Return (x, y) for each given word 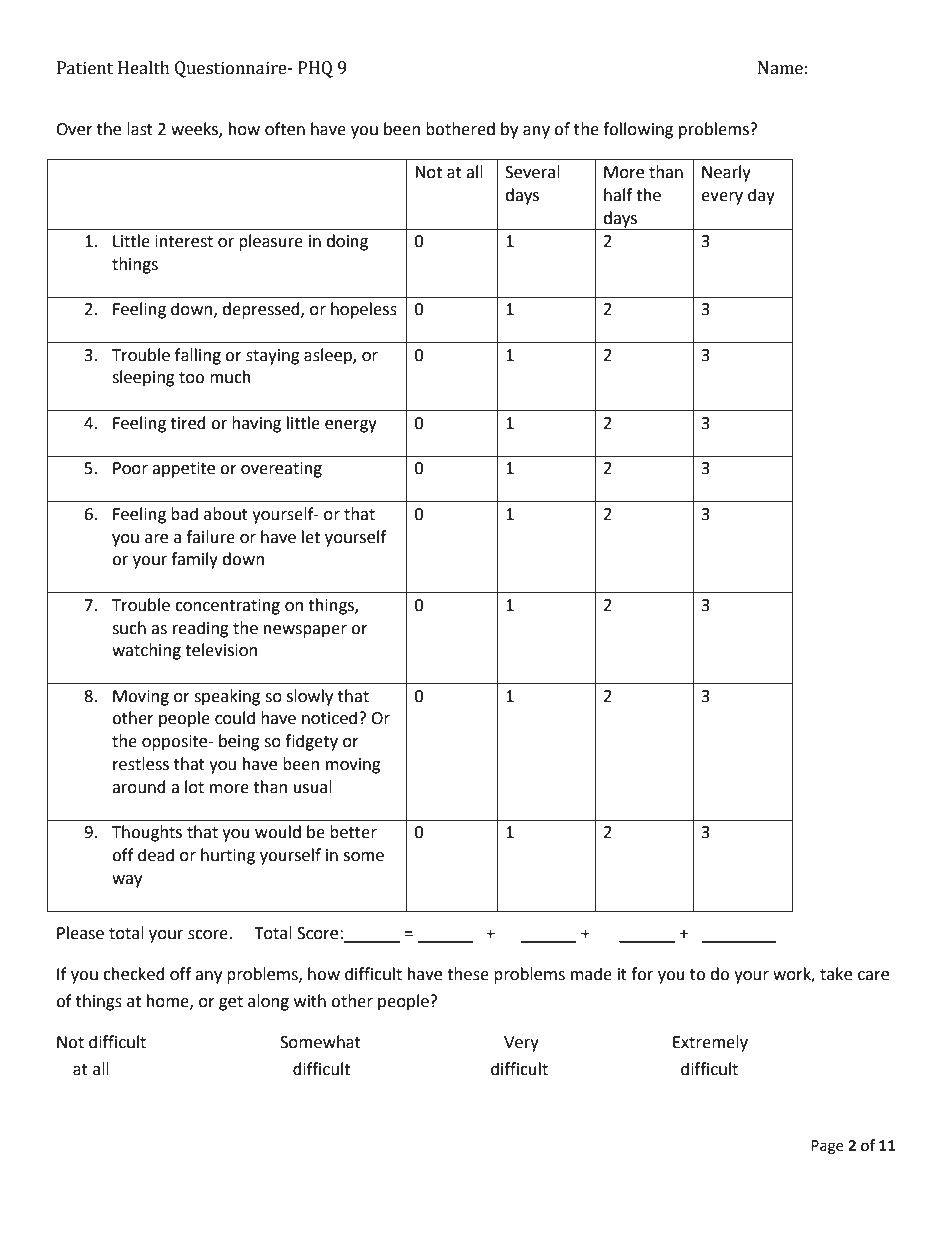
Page (827, 1147)
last (140, 129)
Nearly (726, 173)
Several (532, 172)
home (169, 1001)
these (468, 974)
